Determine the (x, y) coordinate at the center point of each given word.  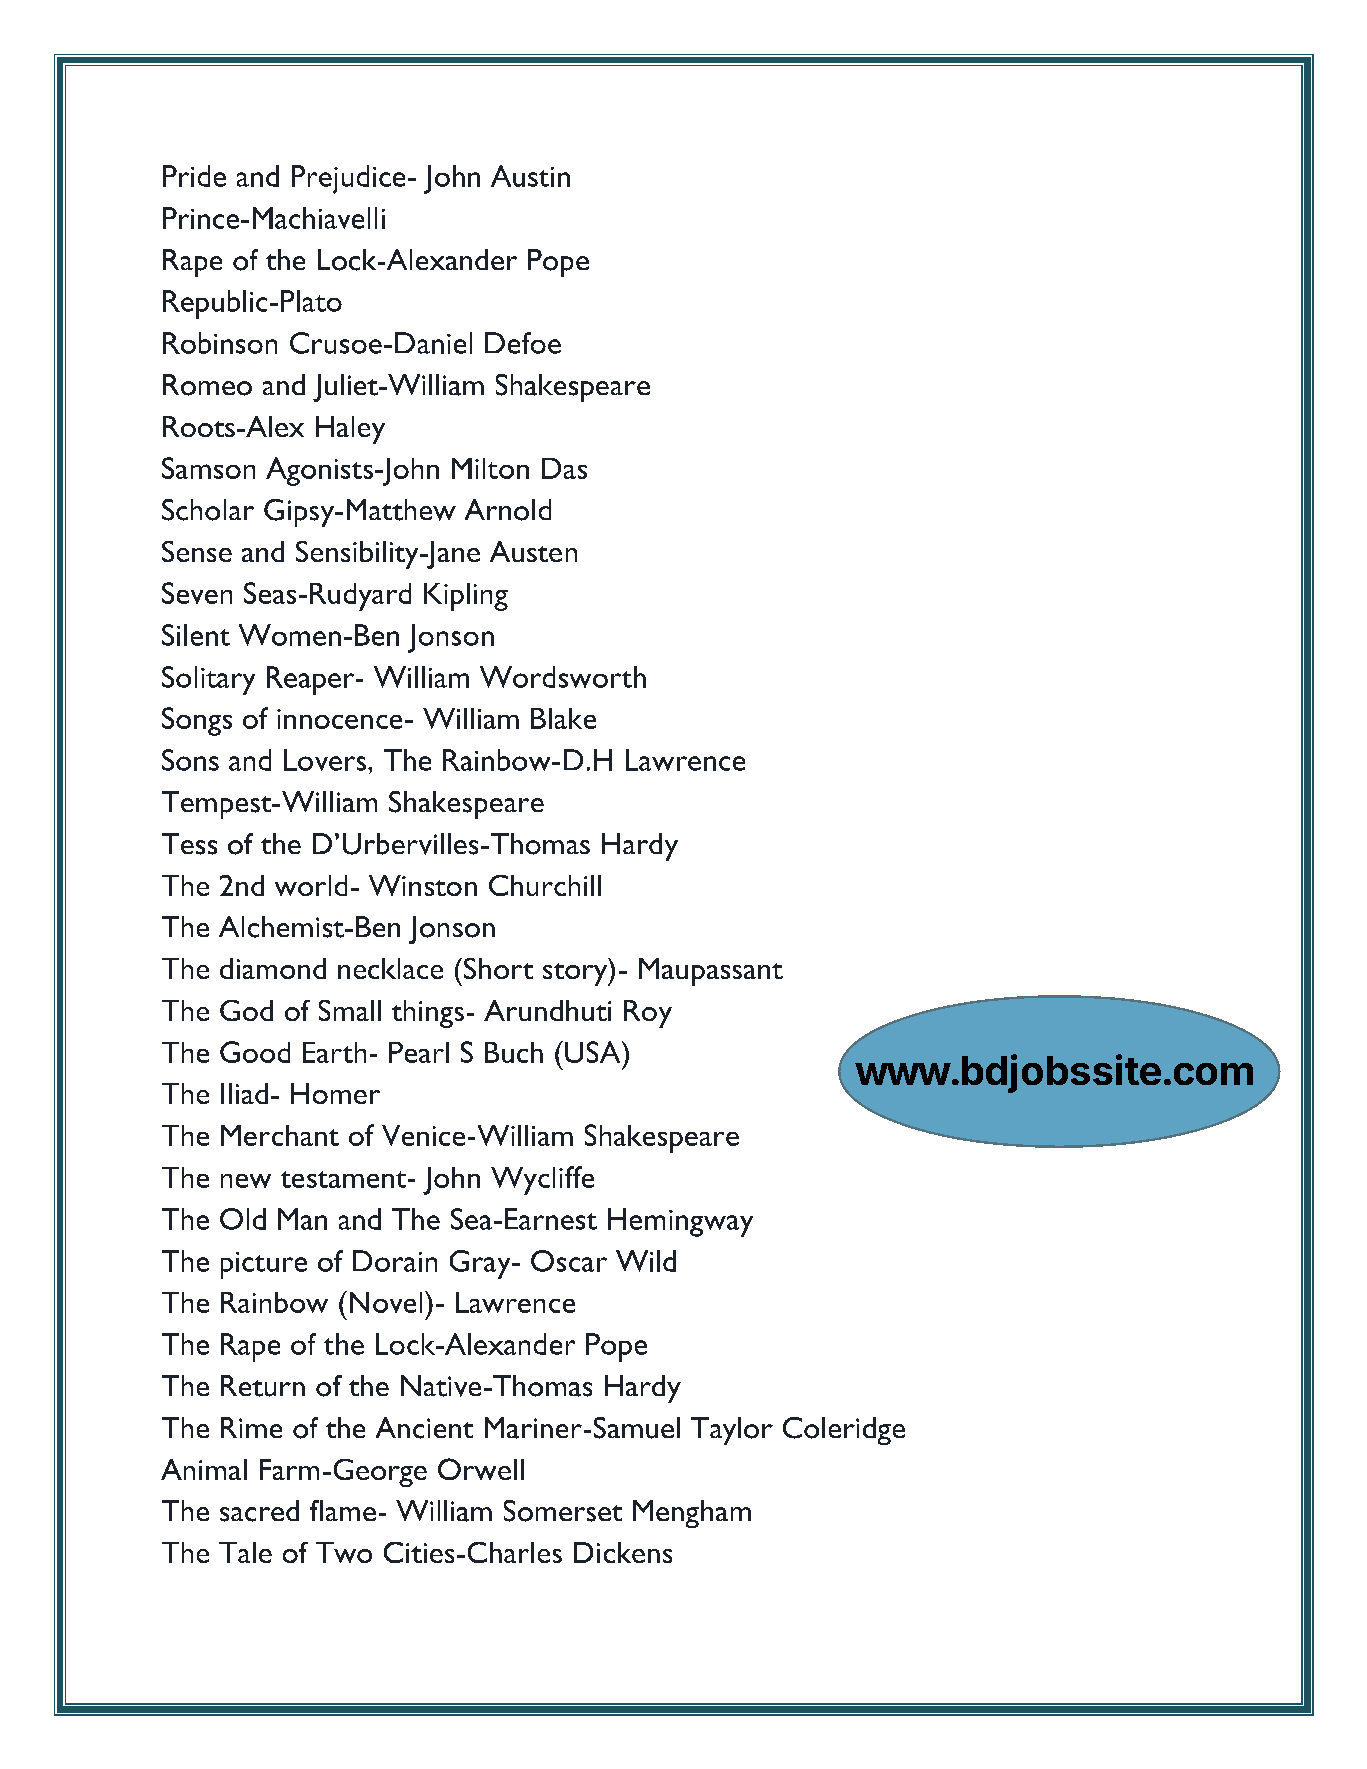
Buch (514, 1052)
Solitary (208, 680)
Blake (563, 718)
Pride (194, 176)
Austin (530, 176)
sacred (259, 1511)
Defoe (523, 343)
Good (255, 1052)
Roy (648, 1014)
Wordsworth (563, 677)
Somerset (563, 1511)
